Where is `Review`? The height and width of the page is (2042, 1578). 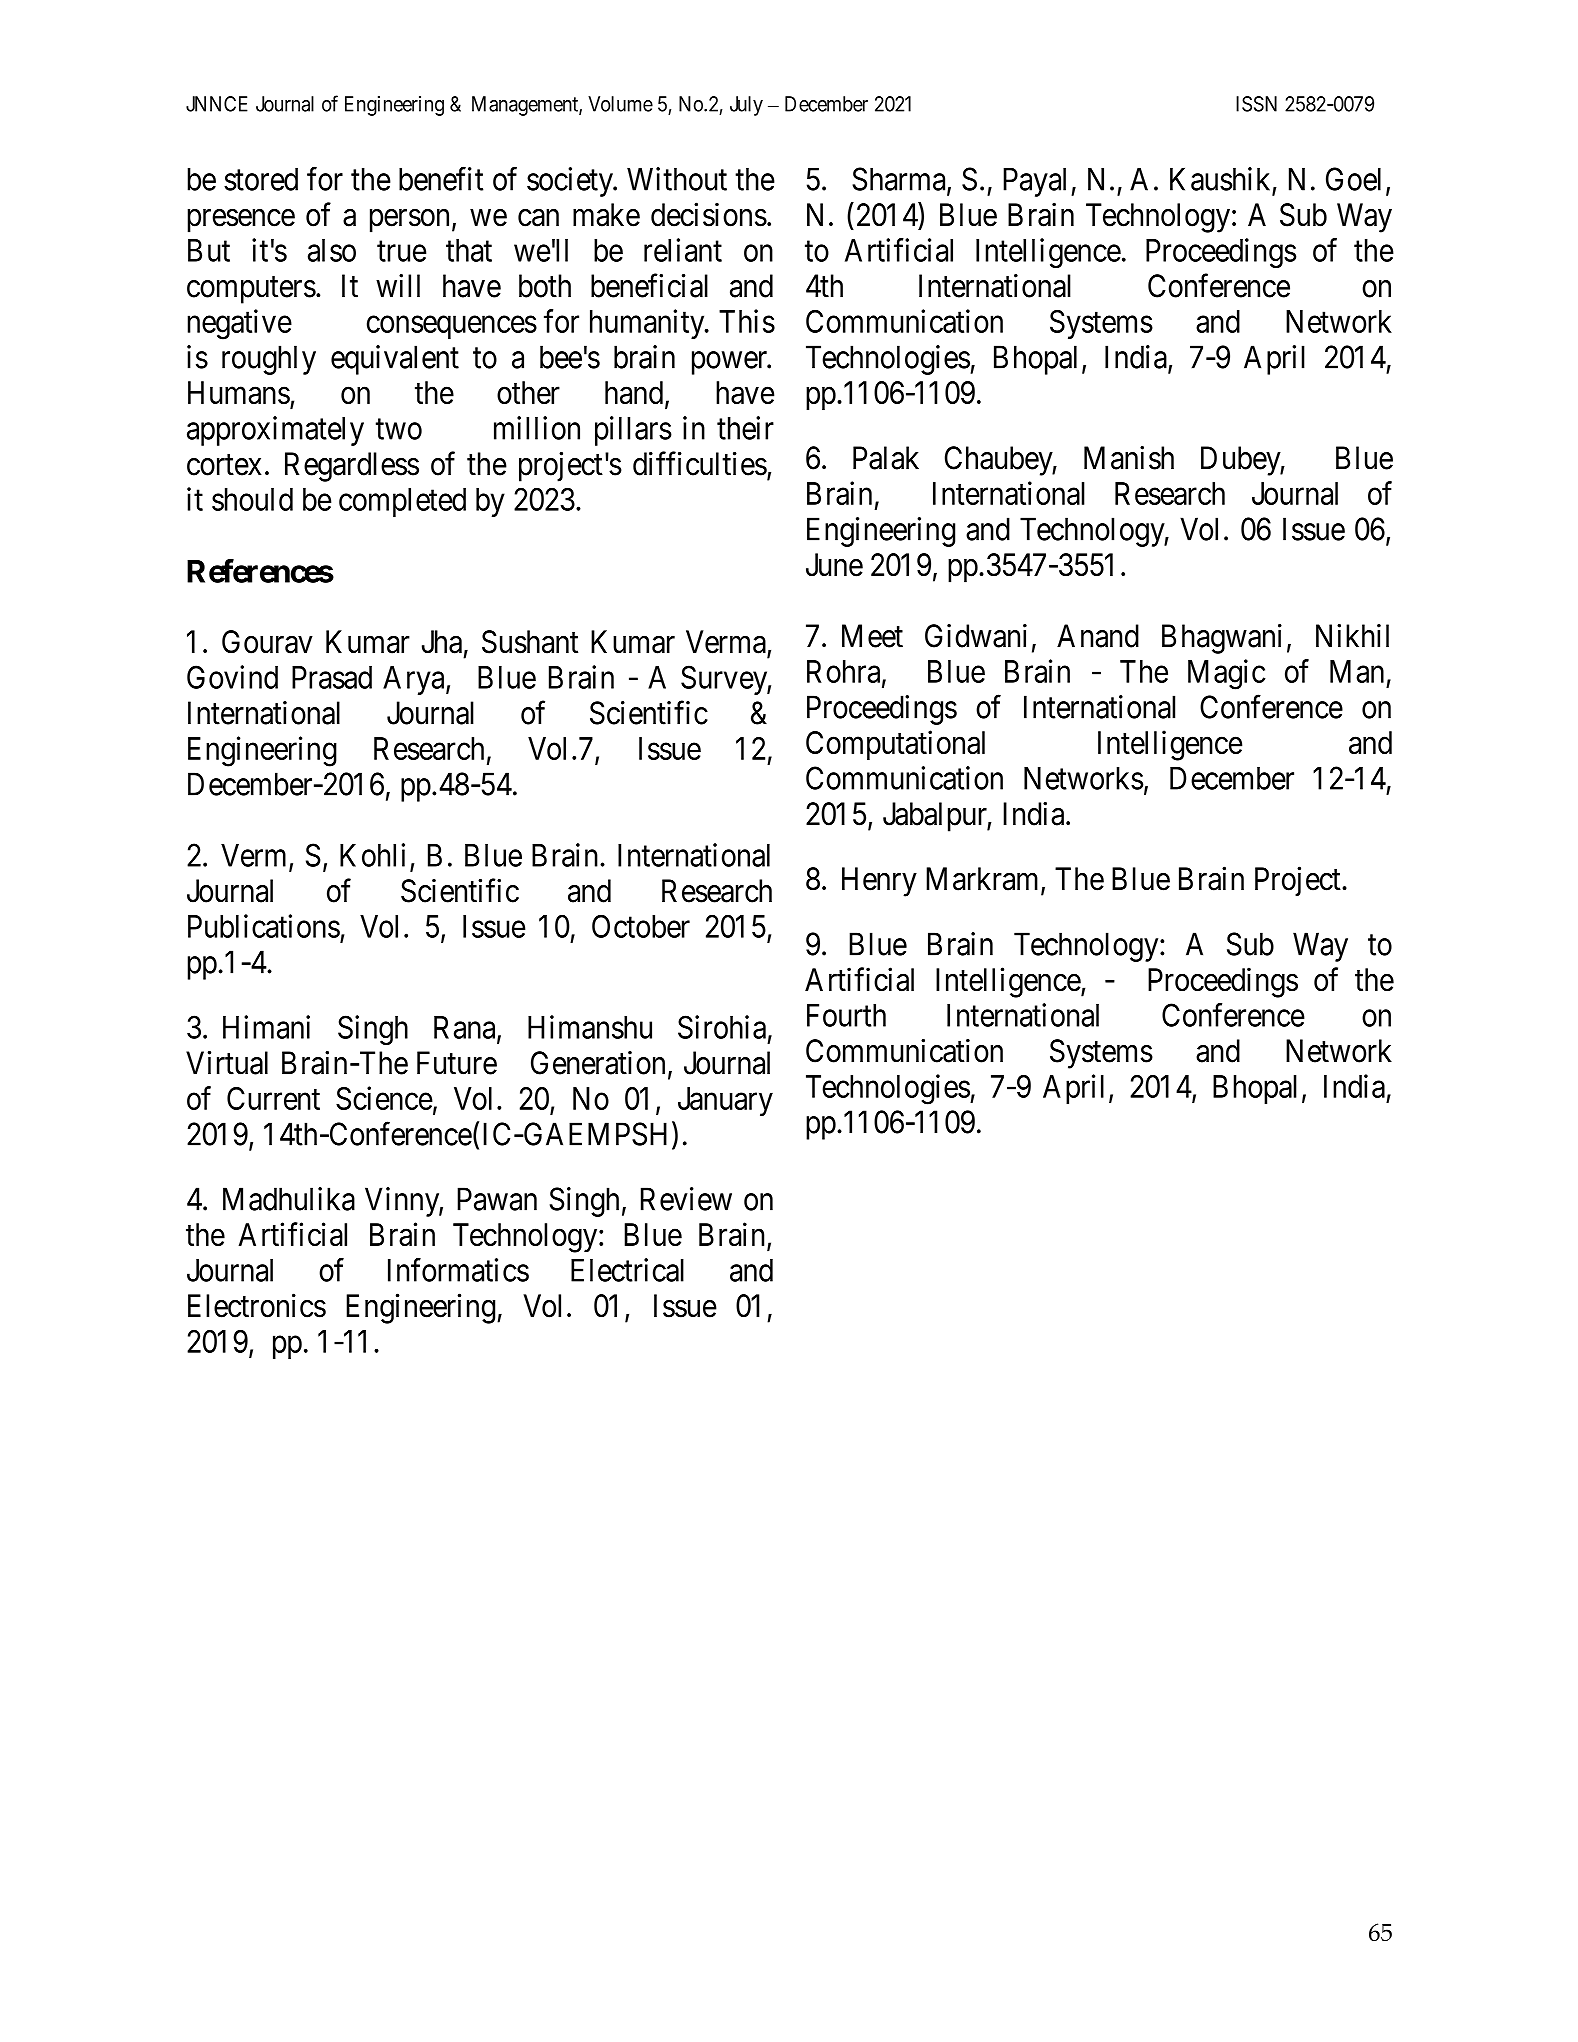
Review is located at coordinates (686, 1199).
